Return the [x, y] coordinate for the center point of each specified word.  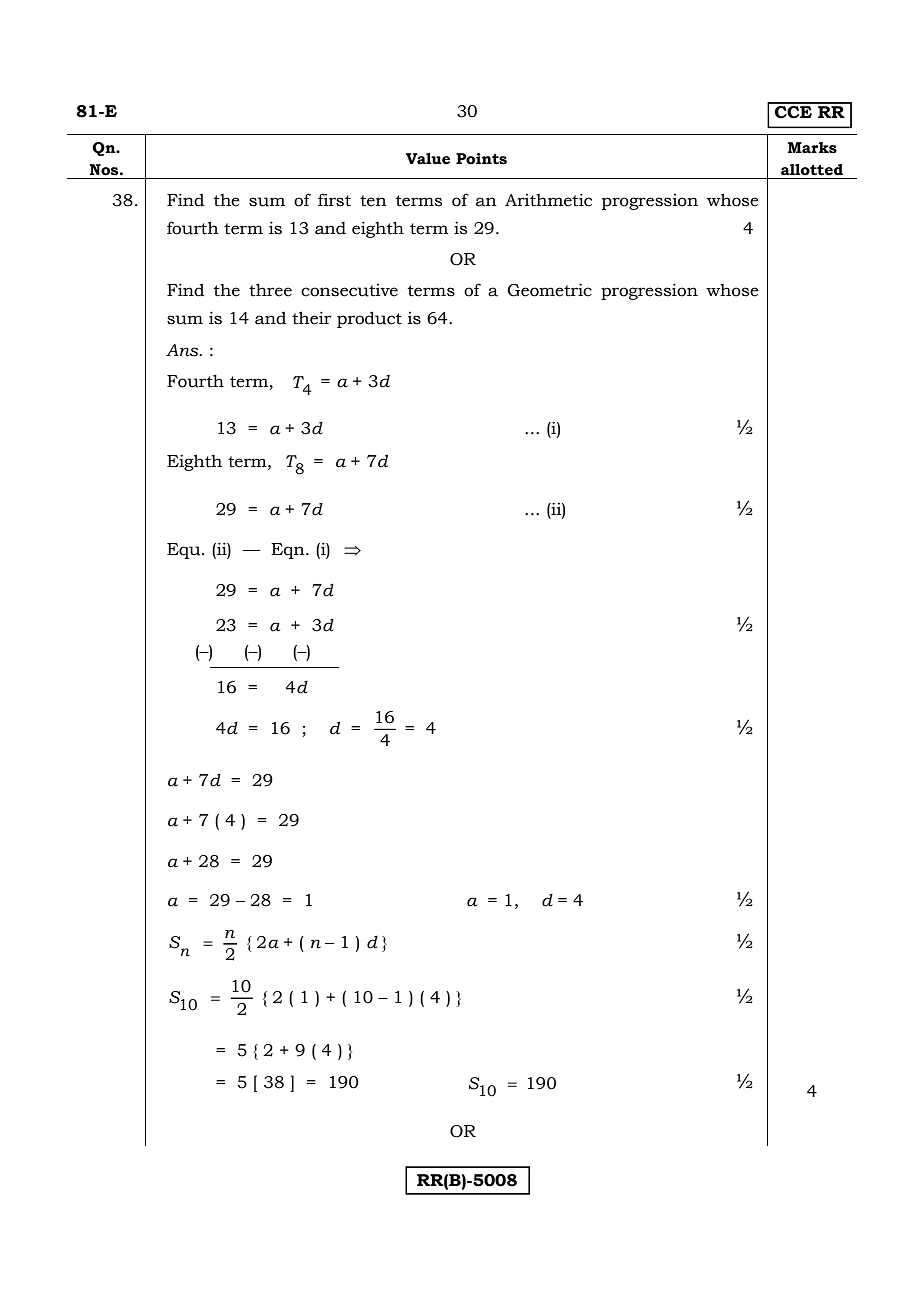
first [334, 200]
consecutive [349, 290]
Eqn [289, 551]
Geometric [549, 290]
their [312, 318]
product [369, 319]
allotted [812, 170]
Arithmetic [548, 200]
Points [481, 159]
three [270, 290]
